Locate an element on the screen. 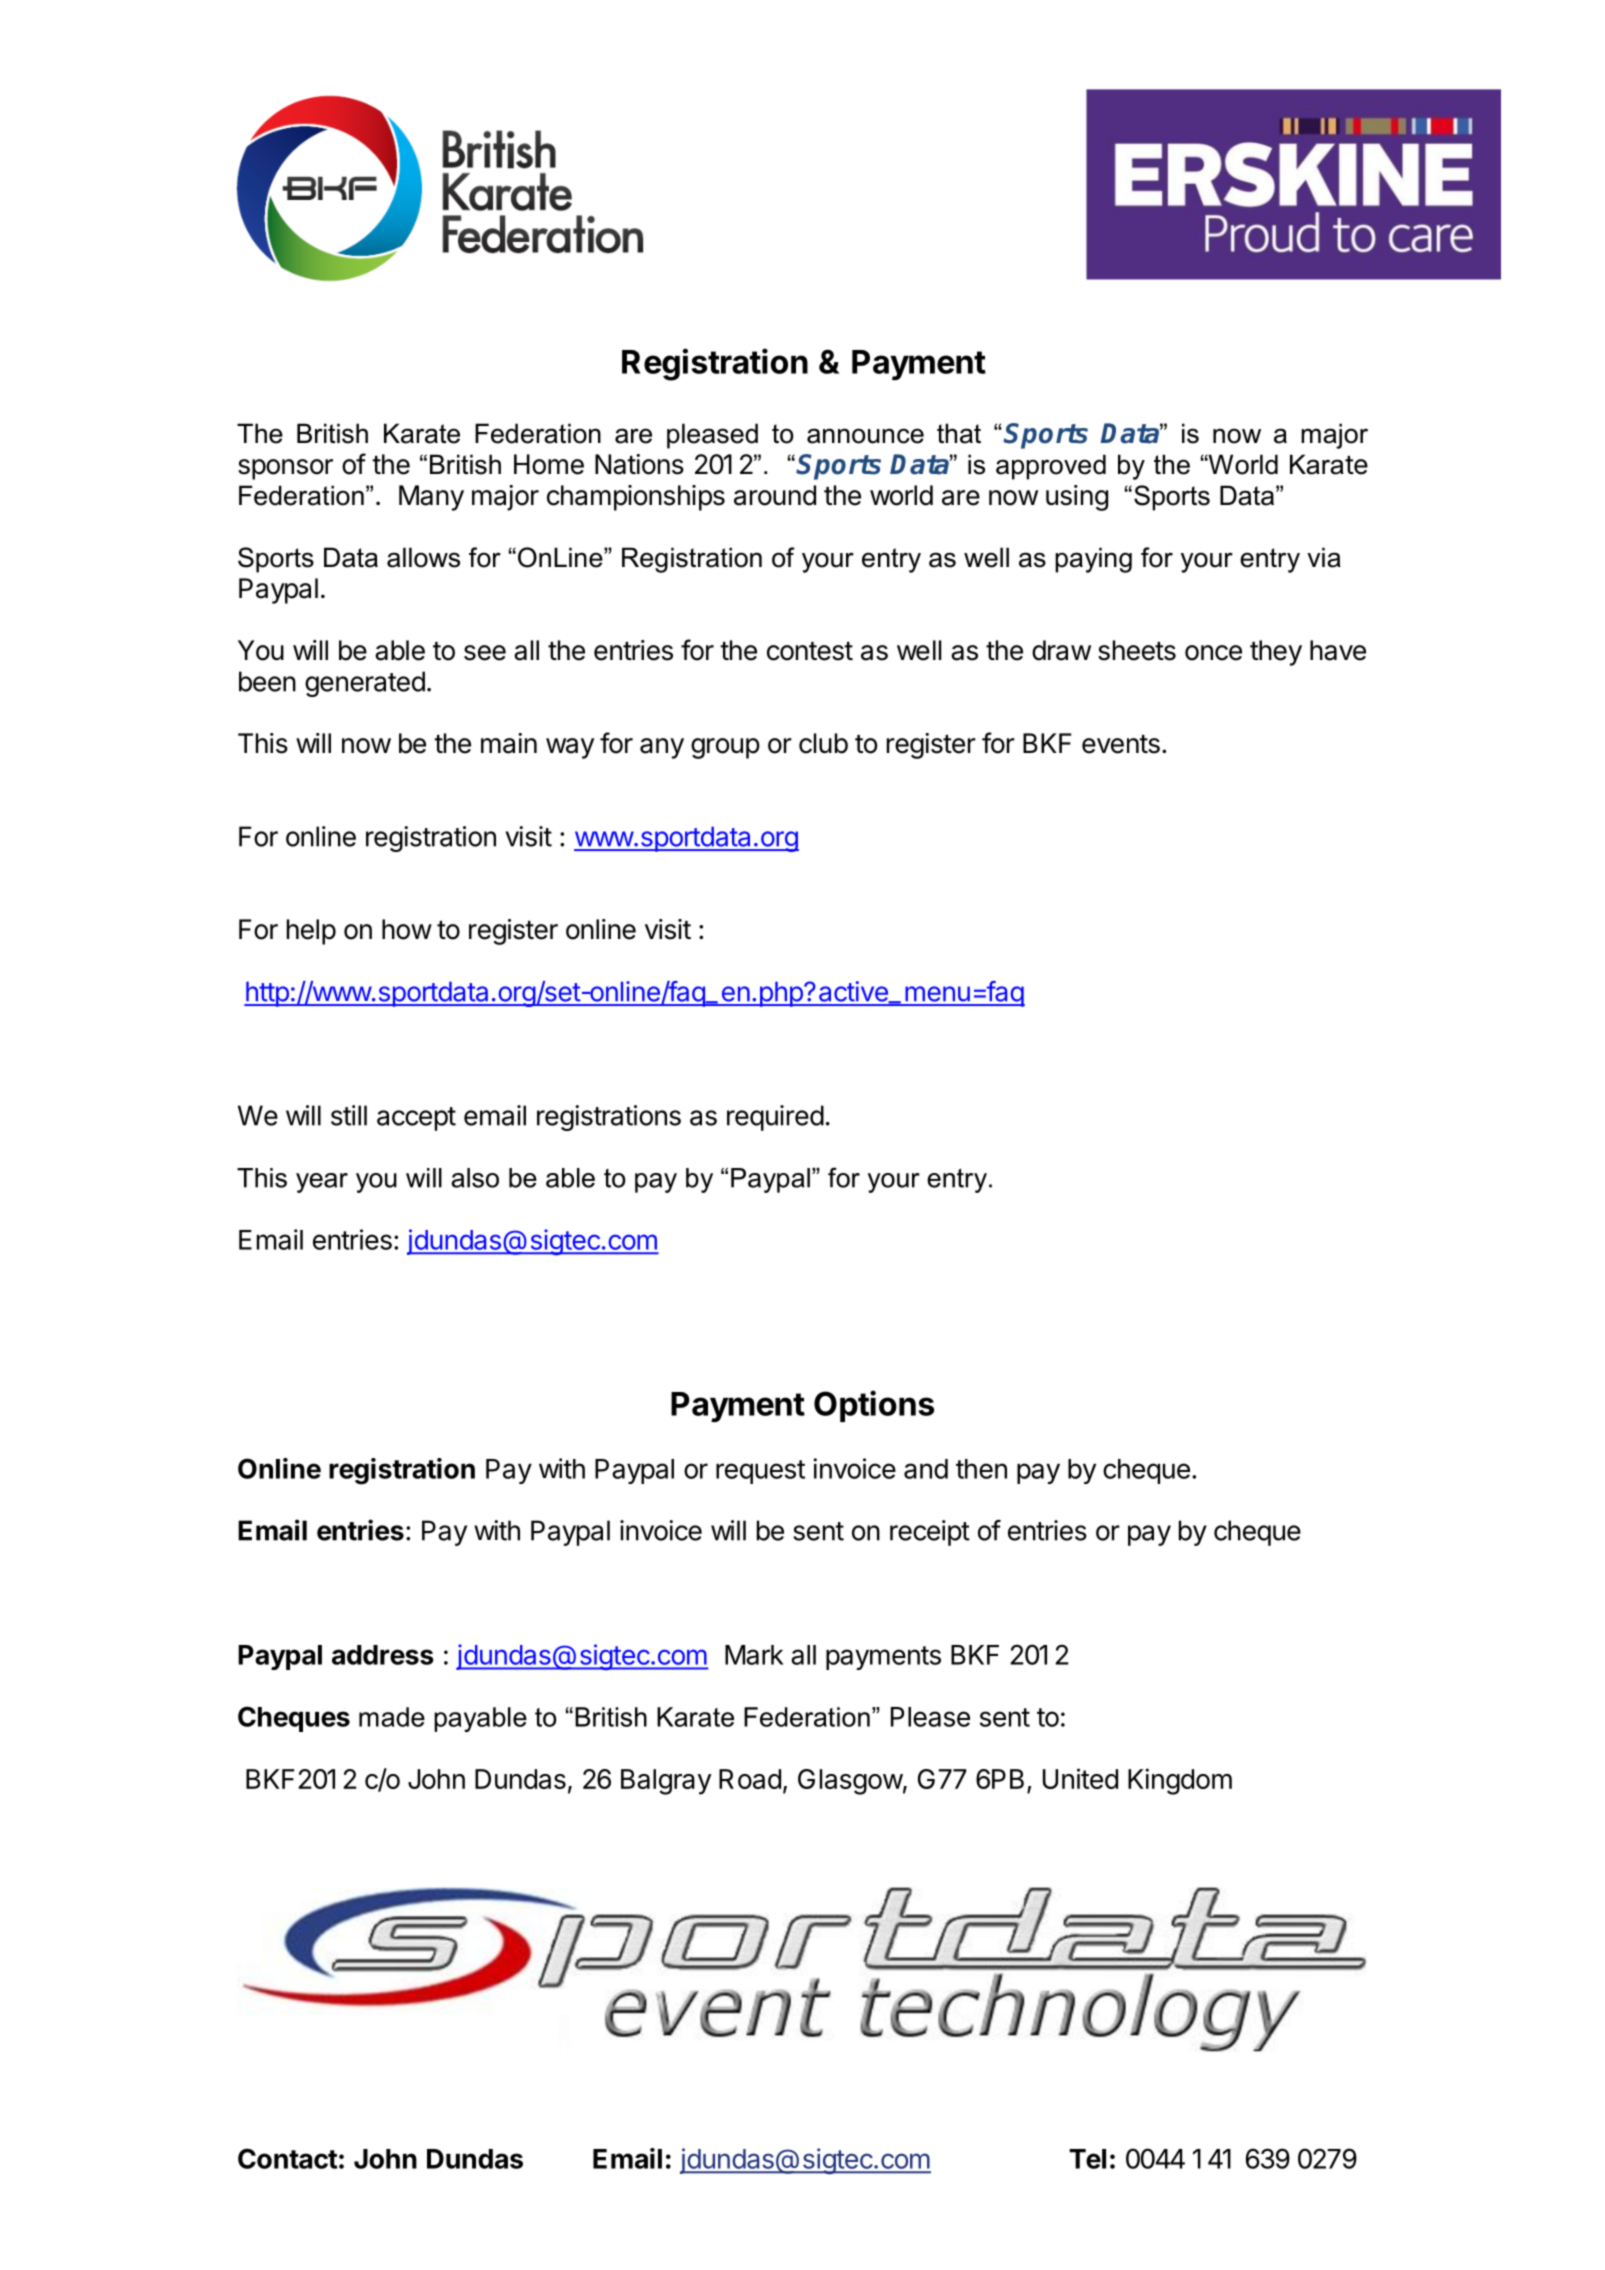 This screenshot has height=2270, width=1605. address is located at coordinates (383, 1655).
